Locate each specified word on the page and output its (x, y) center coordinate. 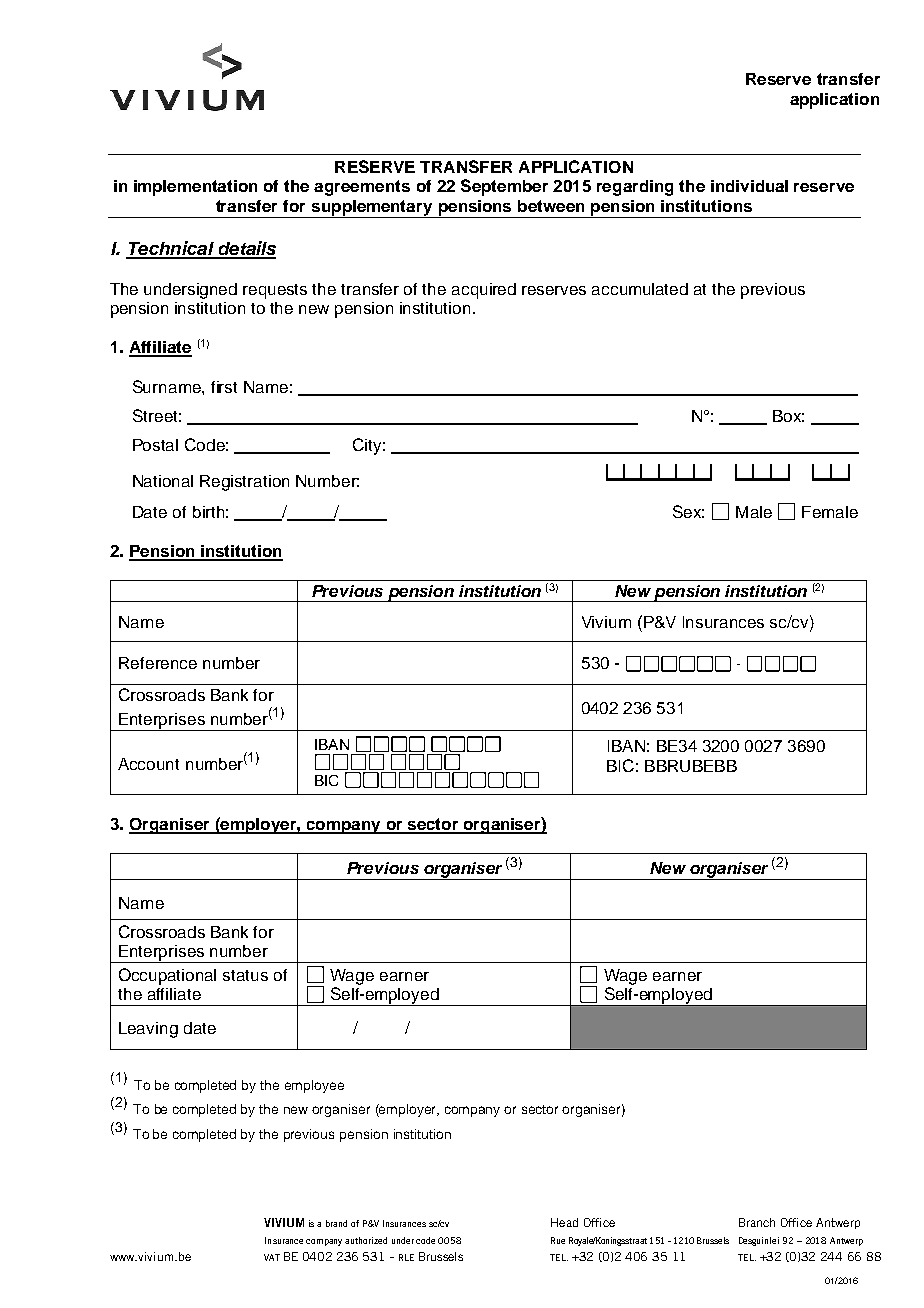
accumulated (640, 289)
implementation (195, 188)
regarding (635, 188)
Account (148, 764)
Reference (158, 663)
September (504, 187)
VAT (272, 1257)
